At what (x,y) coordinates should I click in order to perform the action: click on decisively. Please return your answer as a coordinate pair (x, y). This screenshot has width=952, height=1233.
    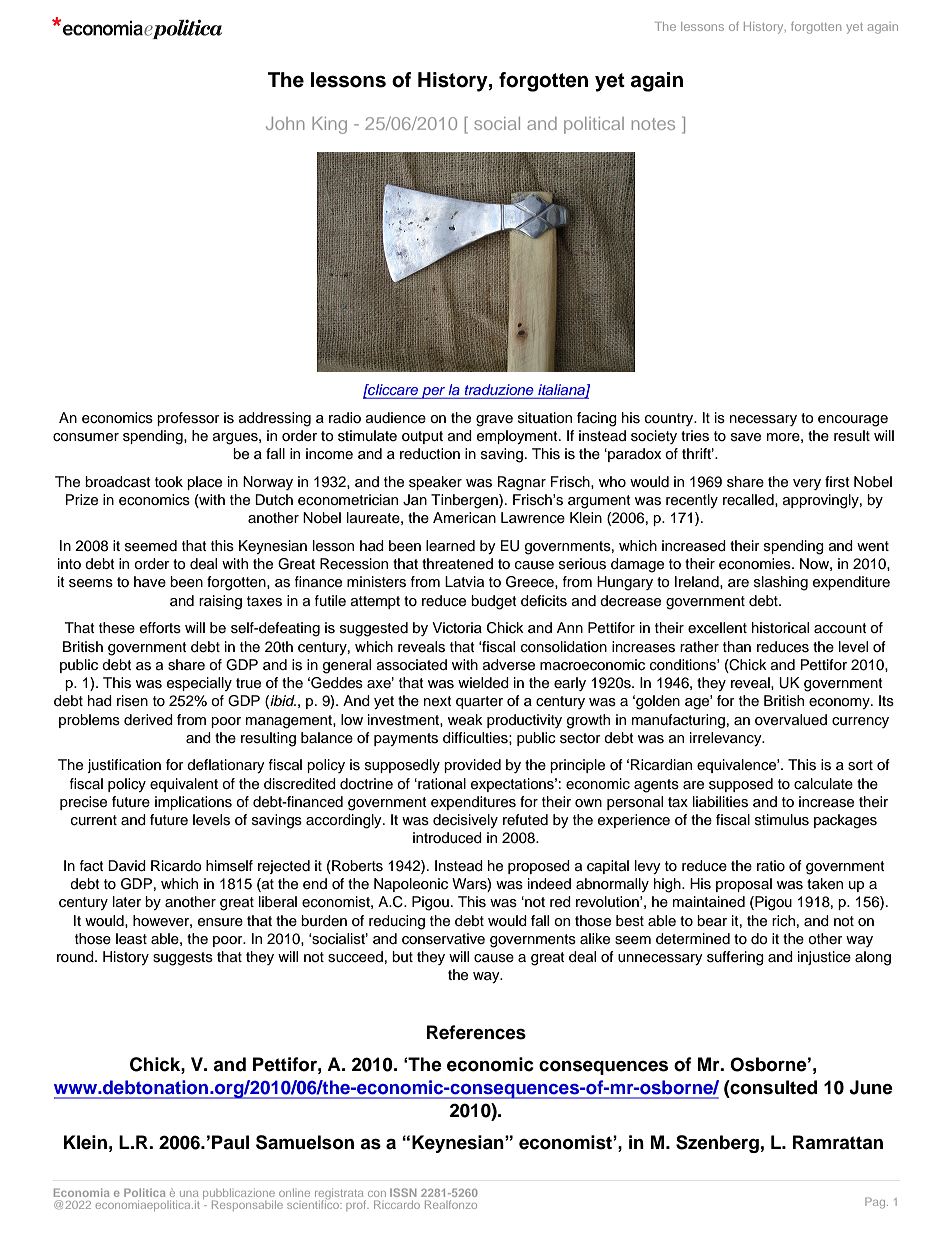
    Looking at the image, I should click on (465, 821).
